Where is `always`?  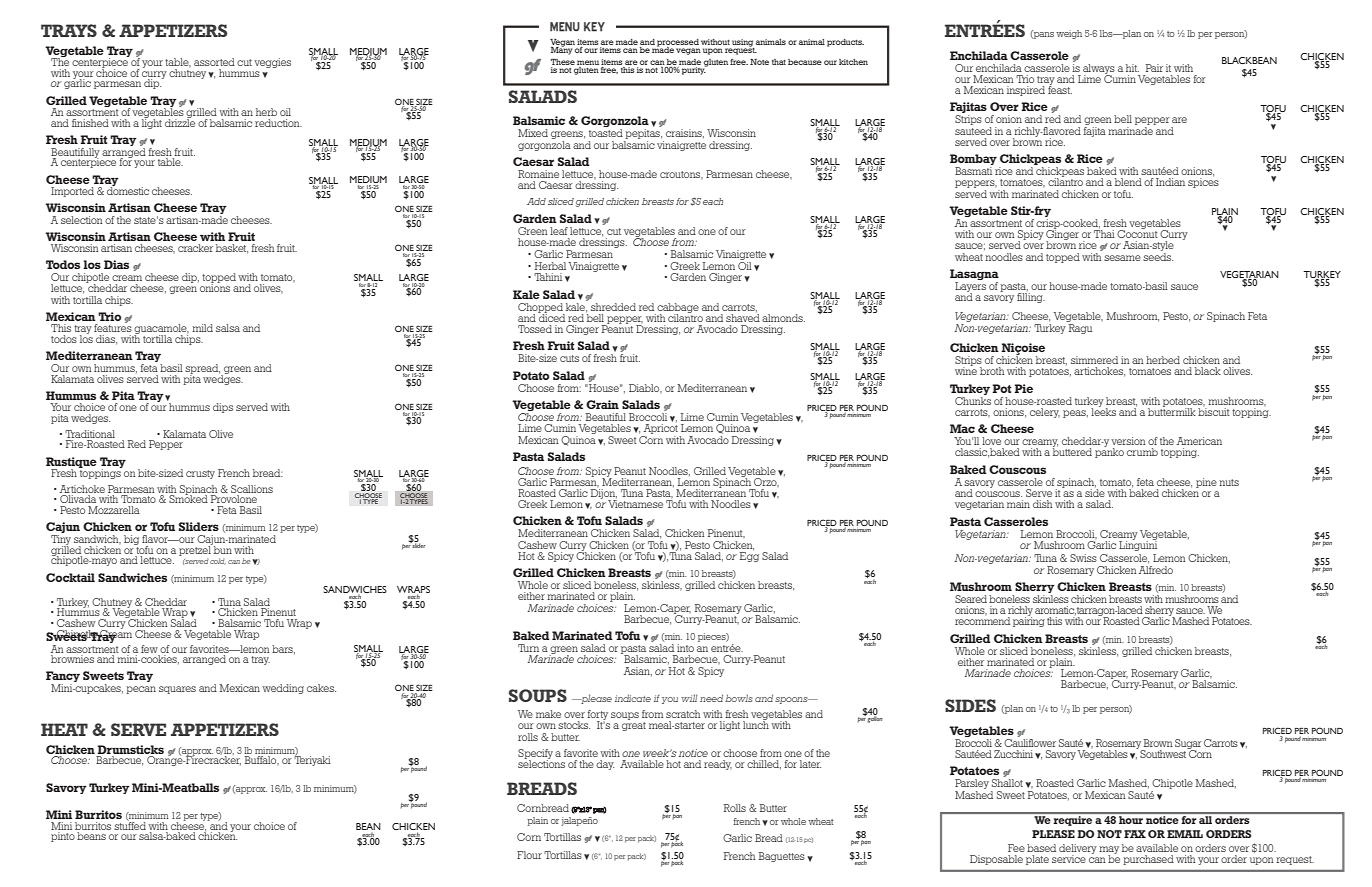 always is located at coordinates (1099, 70).
